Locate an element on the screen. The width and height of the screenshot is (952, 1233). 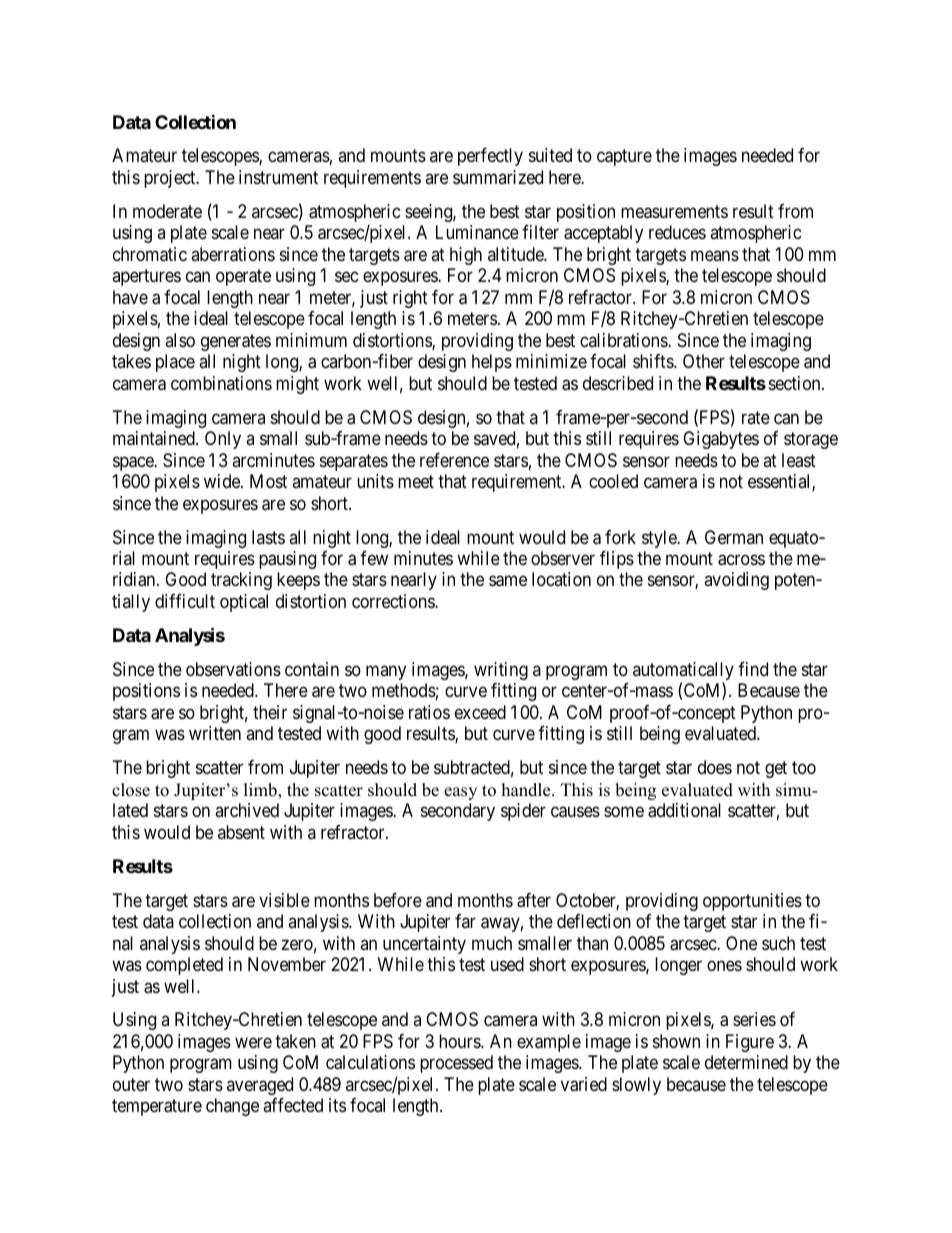
find is located at coordinates (753, 669).
